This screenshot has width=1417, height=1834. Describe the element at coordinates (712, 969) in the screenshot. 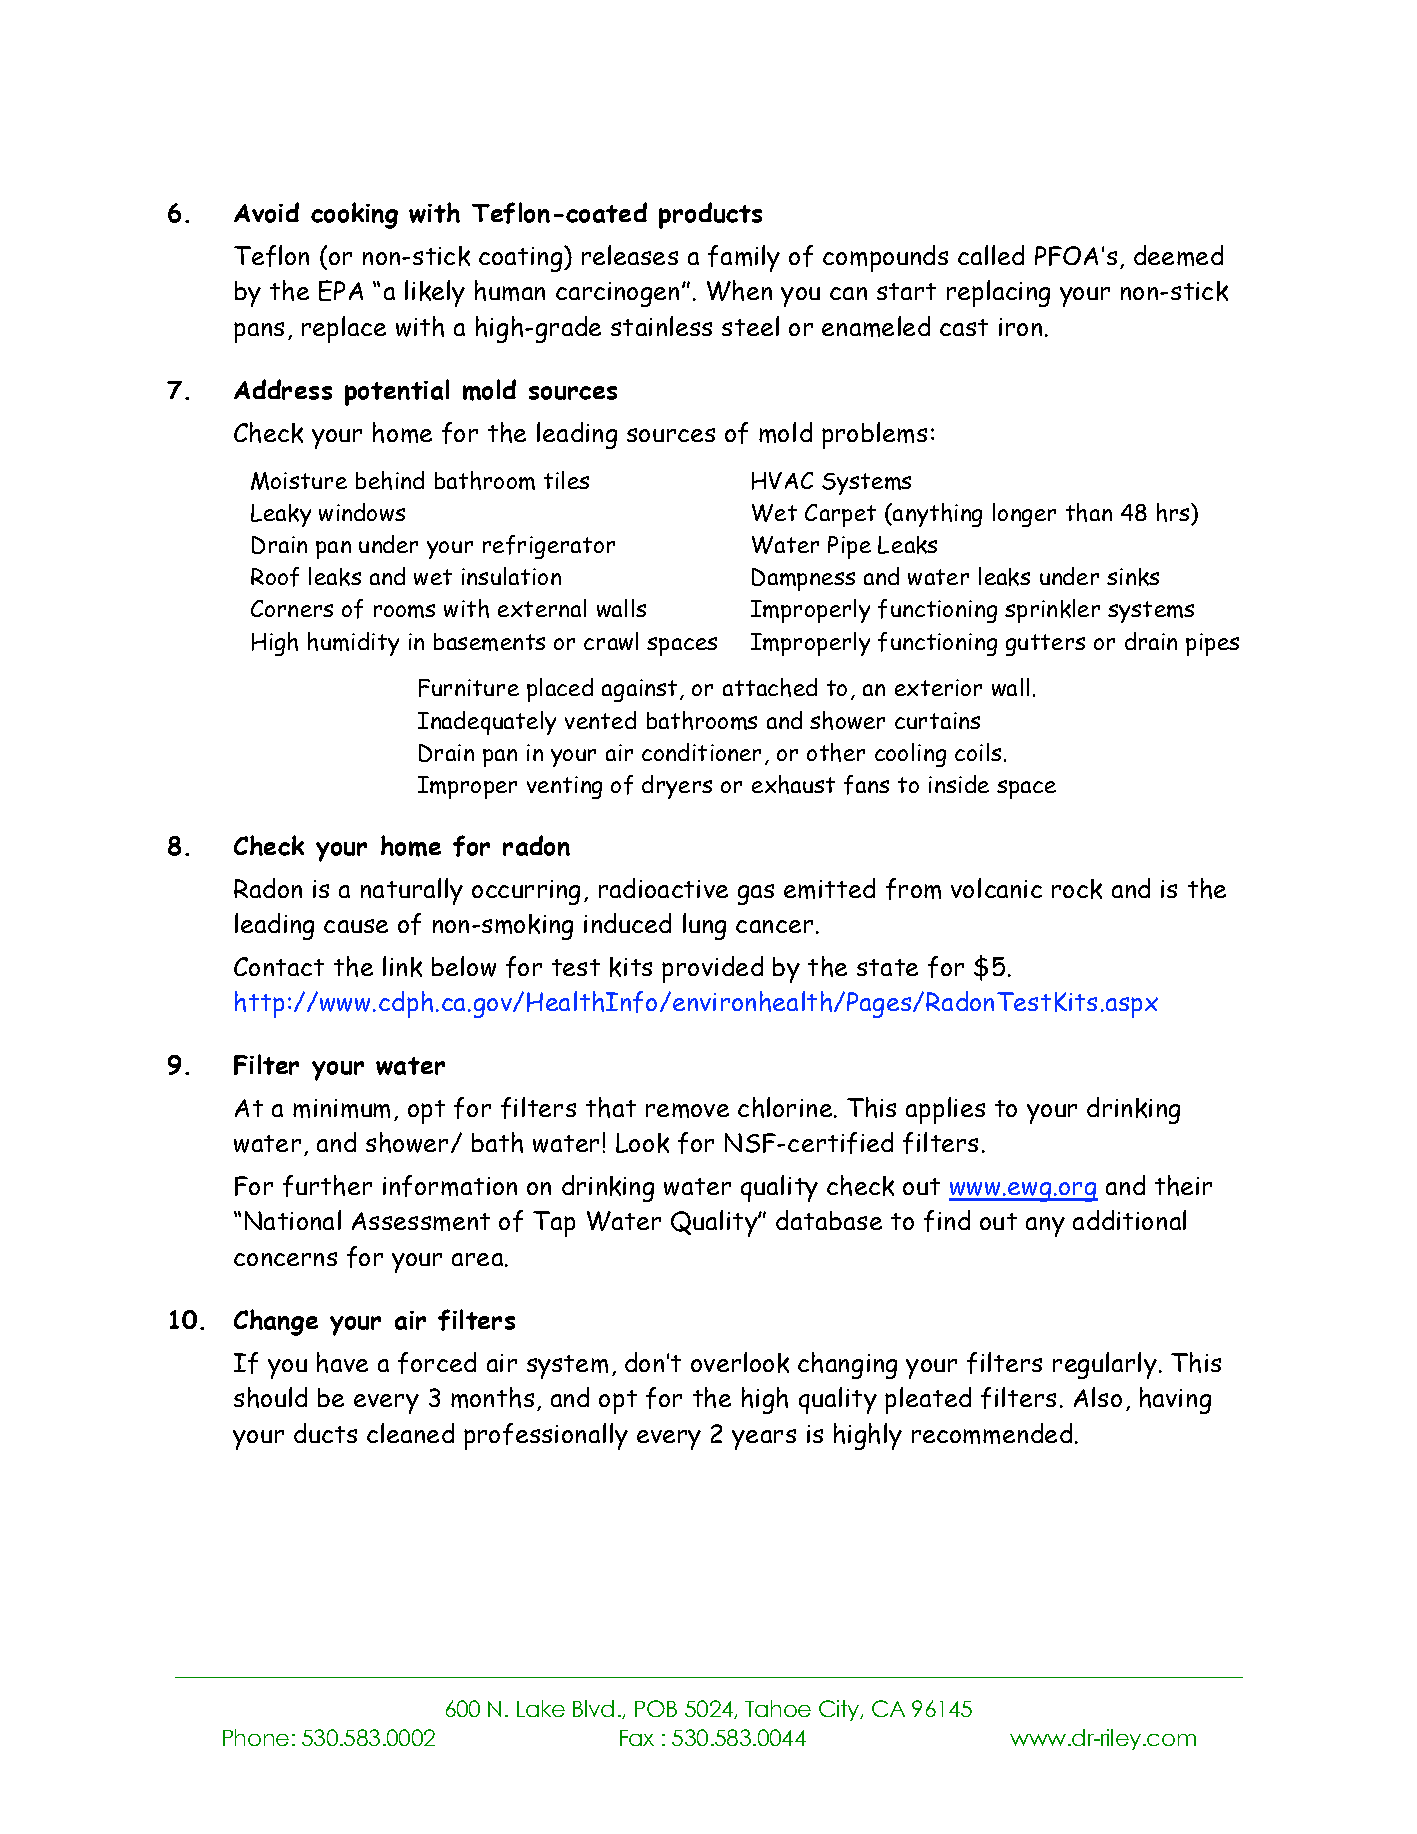

I see `provided` at that location.
